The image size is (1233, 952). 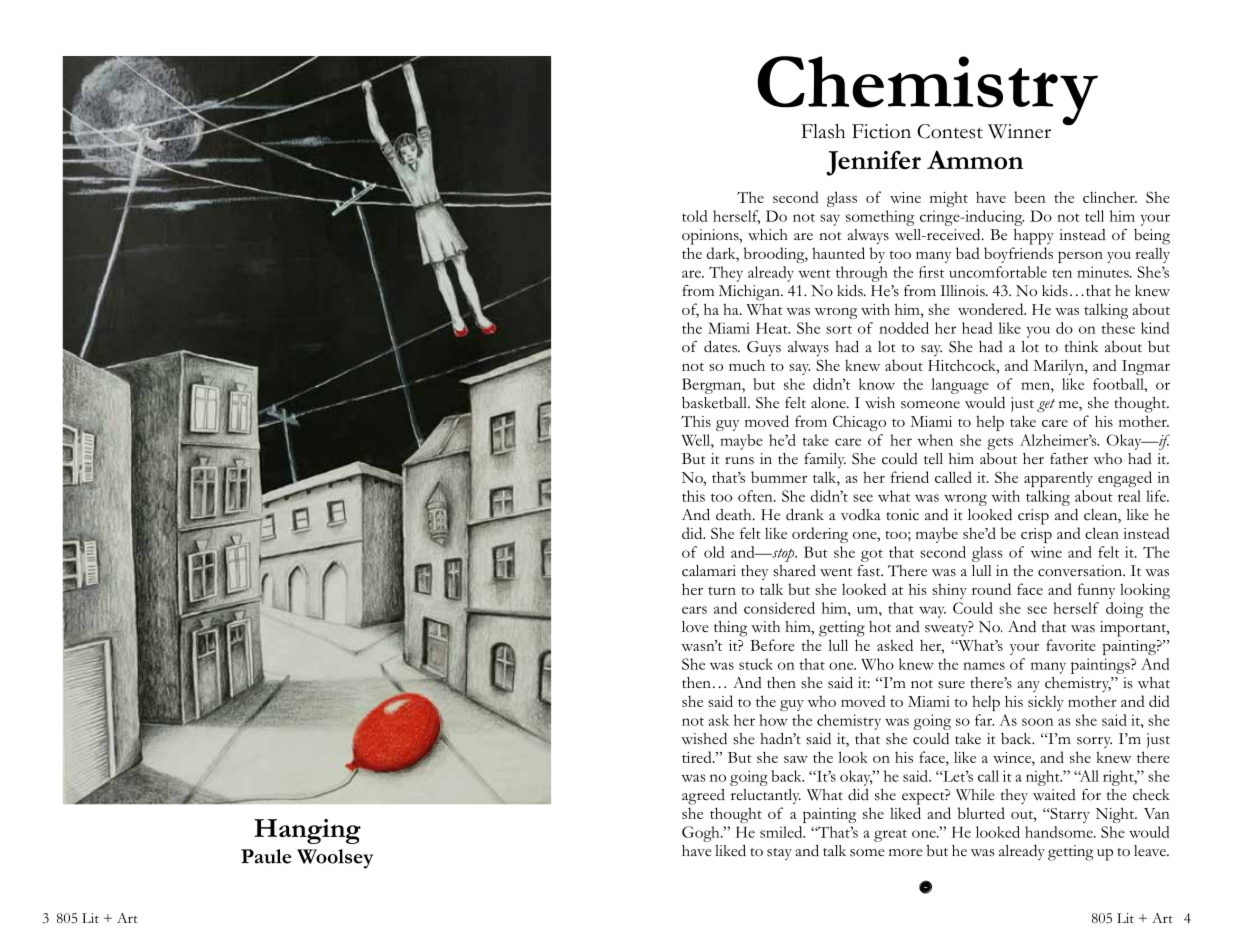 What do you see at coordinates (735, 514) in the image?
I see `death` at bounding box center [735, 514].
